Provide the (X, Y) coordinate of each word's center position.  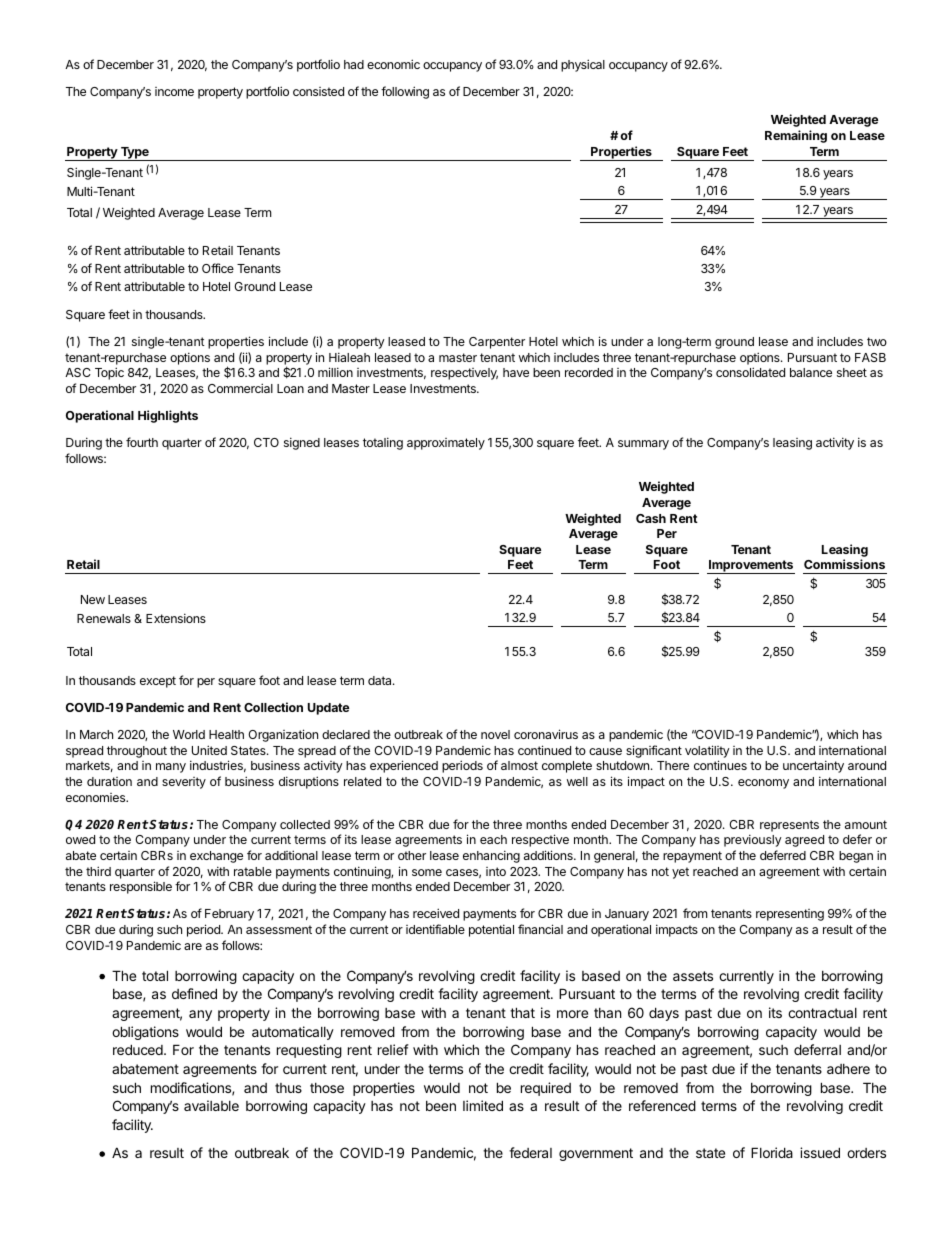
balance (811, 372)
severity (184, 783)
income (174, 91)
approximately (446, 444)
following (405, 92)
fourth (142, 442)
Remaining (796, 136)
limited (483, 1105)
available (211, 1105)
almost (519, 765)
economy (763, 784)
